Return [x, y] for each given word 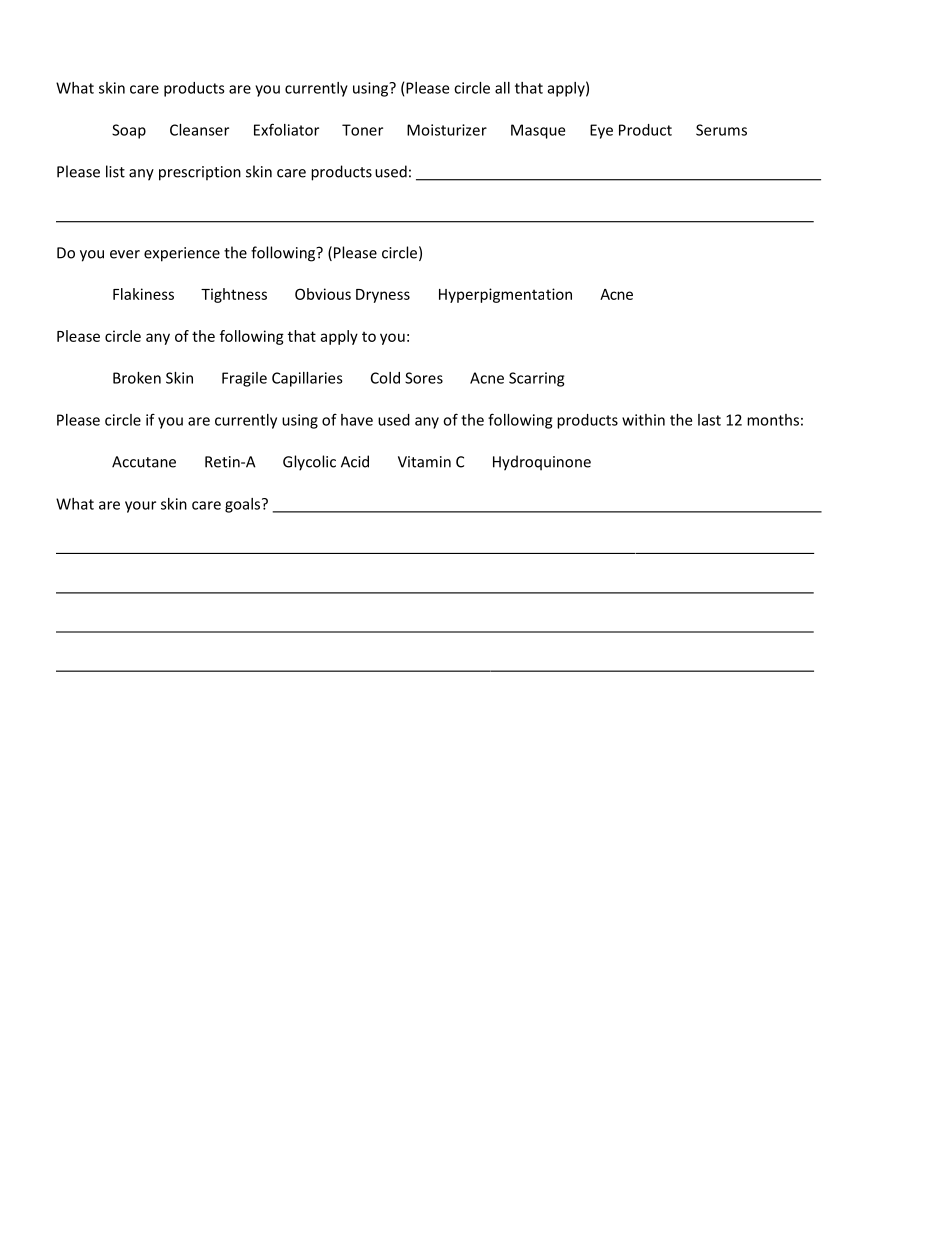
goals [244, 505]
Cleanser [199, 130]
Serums [721, 130]
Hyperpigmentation [505, 295]
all [502, 88]
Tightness [234, 295]
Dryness [383, 296]
